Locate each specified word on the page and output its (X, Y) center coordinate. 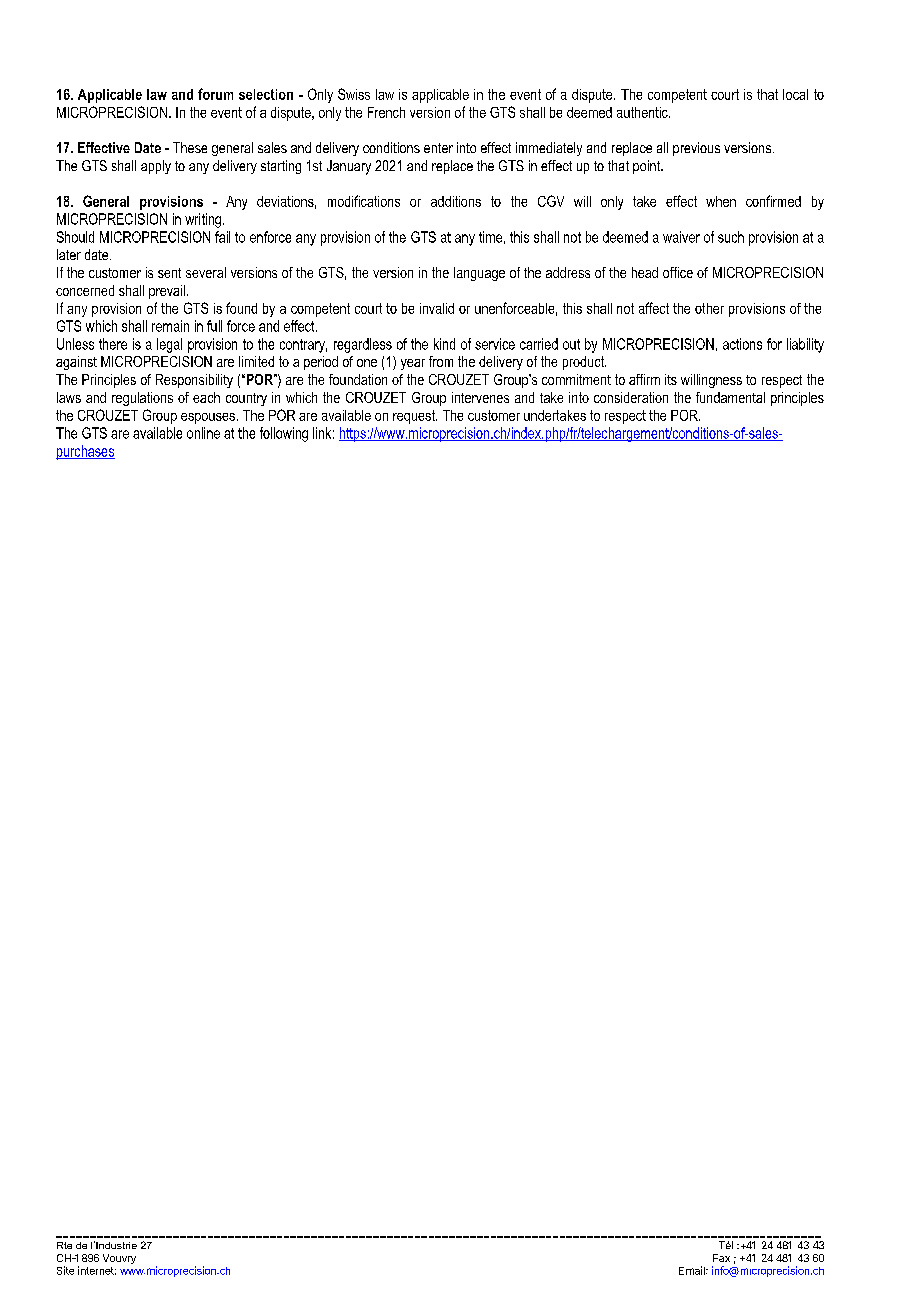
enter (438, 148)
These (190, 147)
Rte (64, 1245)
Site (65, 1270)
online (203, 433)
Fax (721, 1258)
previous (696, 149)
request (415, 417)
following (284, 434)
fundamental (730, 397)
